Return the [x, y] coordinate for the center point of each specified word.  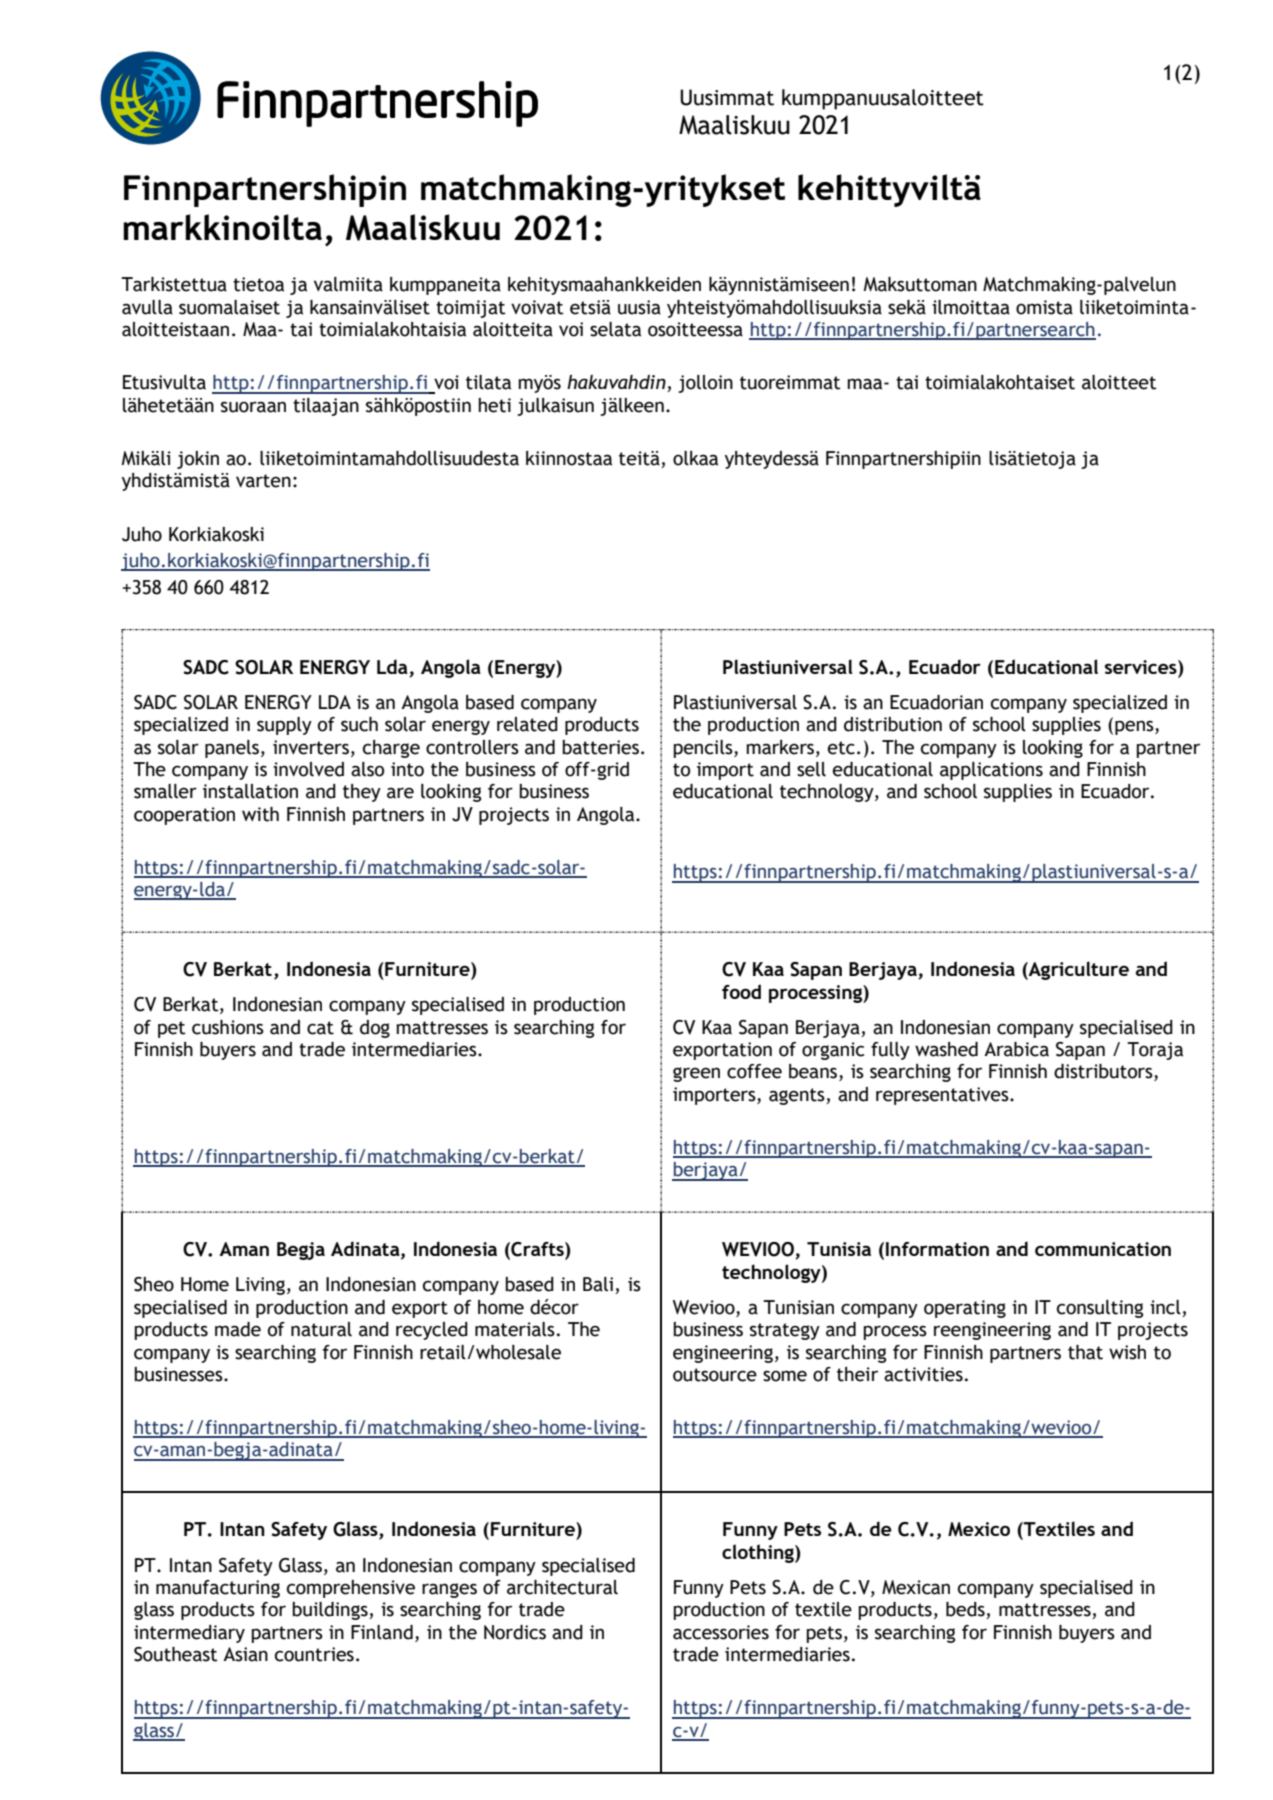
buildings [331, 1611]
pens [1135, 727]
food [741, 991]
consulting [1100, 1309]
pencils [704, 749]
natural [321, 1329]
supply [284, 726]
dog [375, 1029]
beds [966, 1610]
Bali [599, 1285]
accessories [721, 1632]
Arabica [1016, 1049]
